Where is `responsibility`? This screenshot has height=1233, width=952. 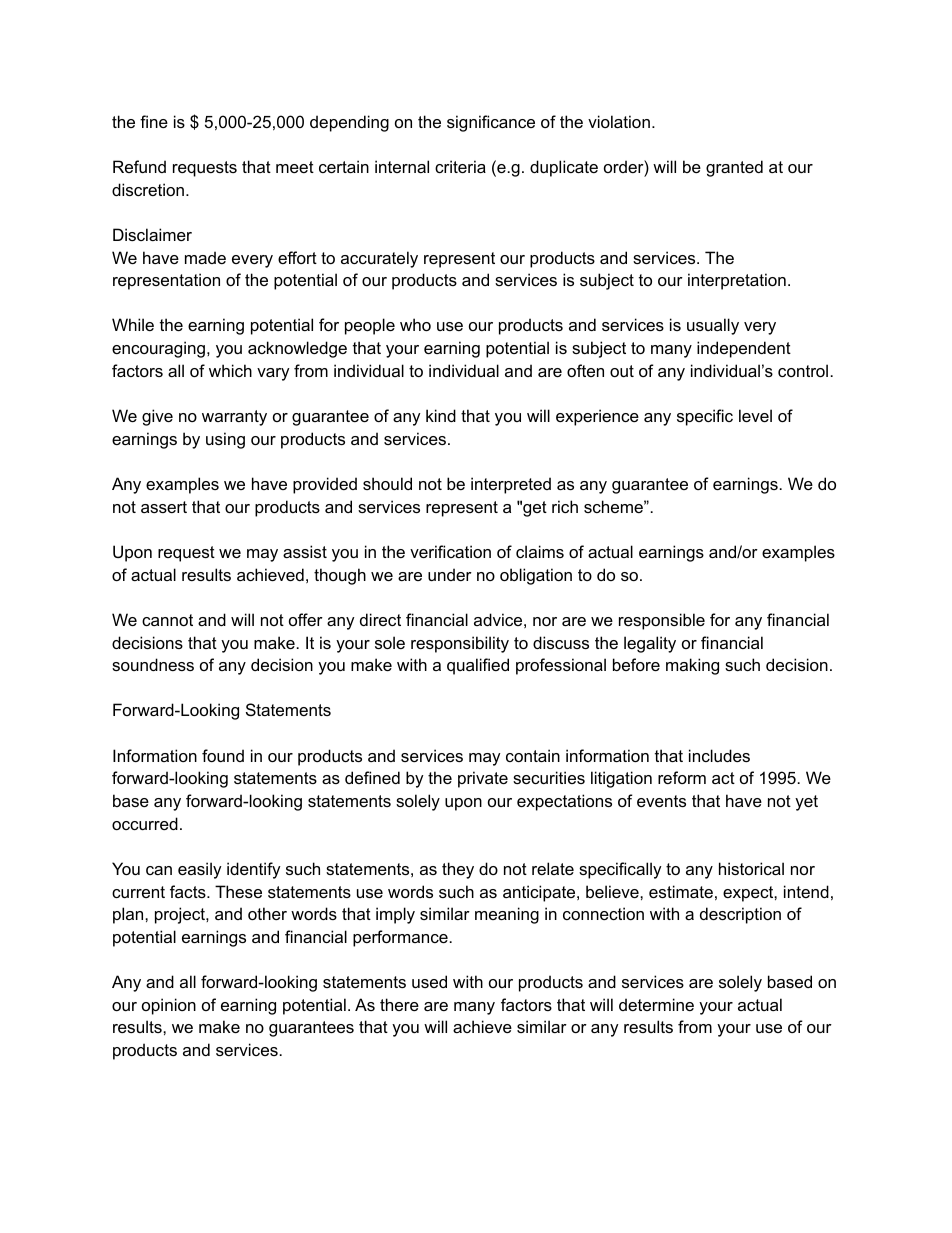 responsibility is located at coordinates (460, 644).
